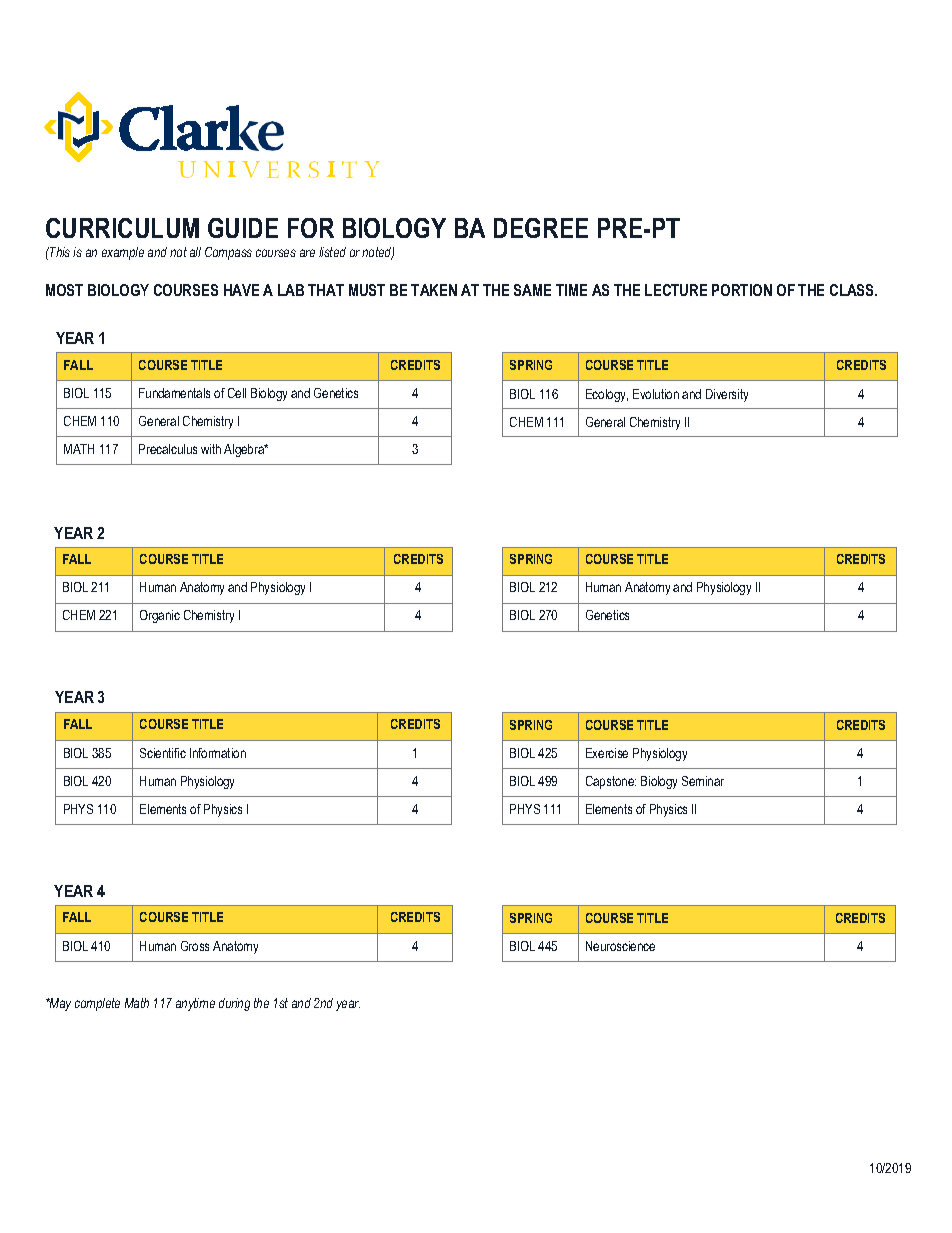  What do you see at coordinates (742, 290) in the image?
I see `PORTION` at bounding box center [742, 290].
